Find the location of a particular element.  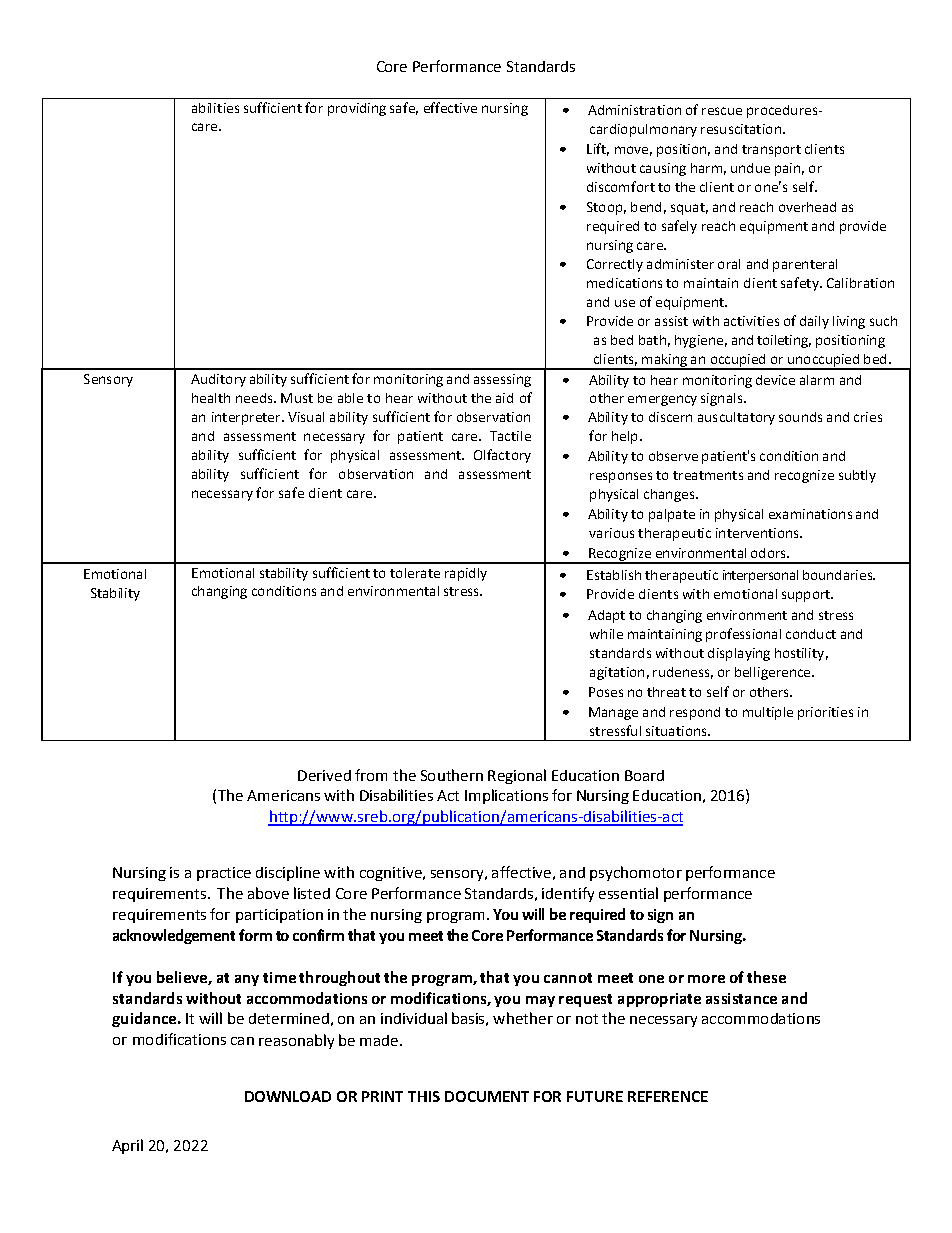

DOWNLOAD is located at coordinates (288, 1096).
